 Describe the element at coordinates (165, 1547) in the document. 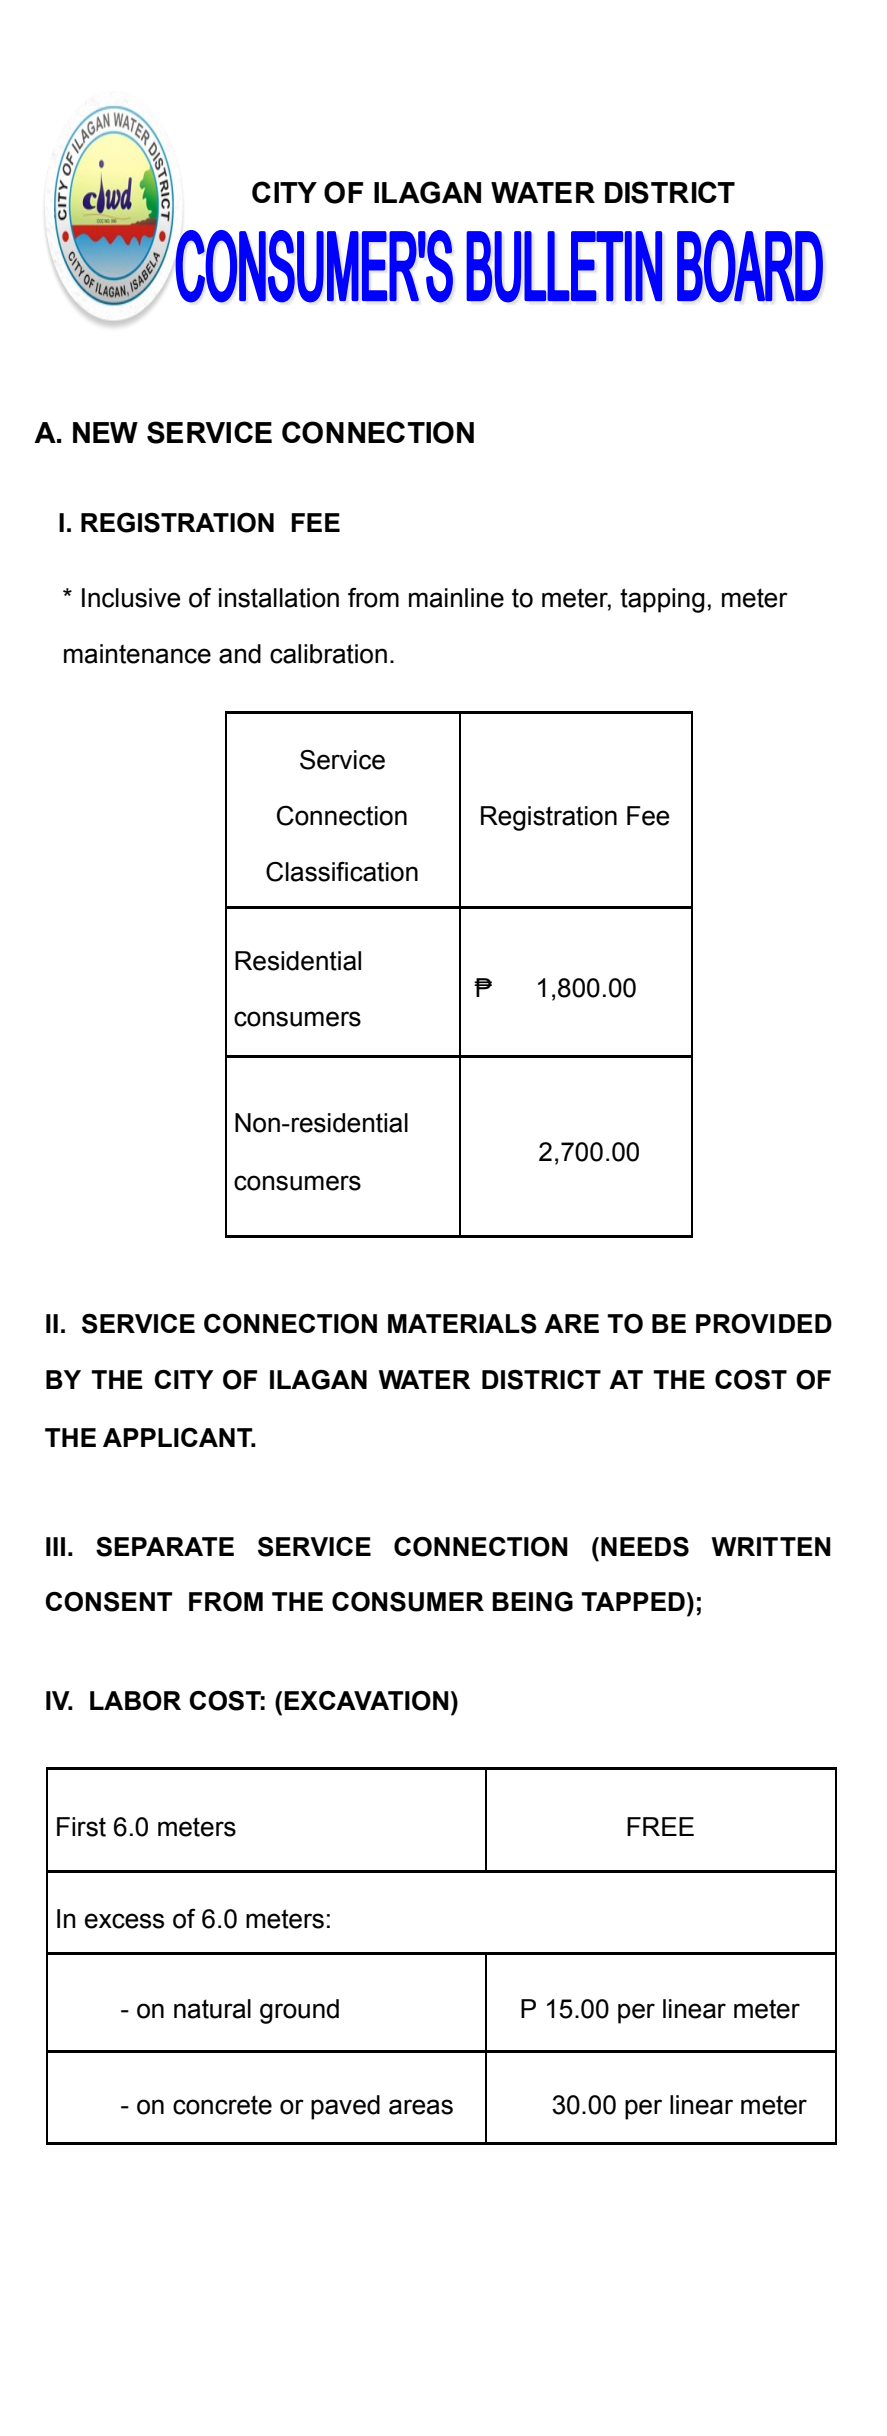

I see `SEPARATE` at that location.
